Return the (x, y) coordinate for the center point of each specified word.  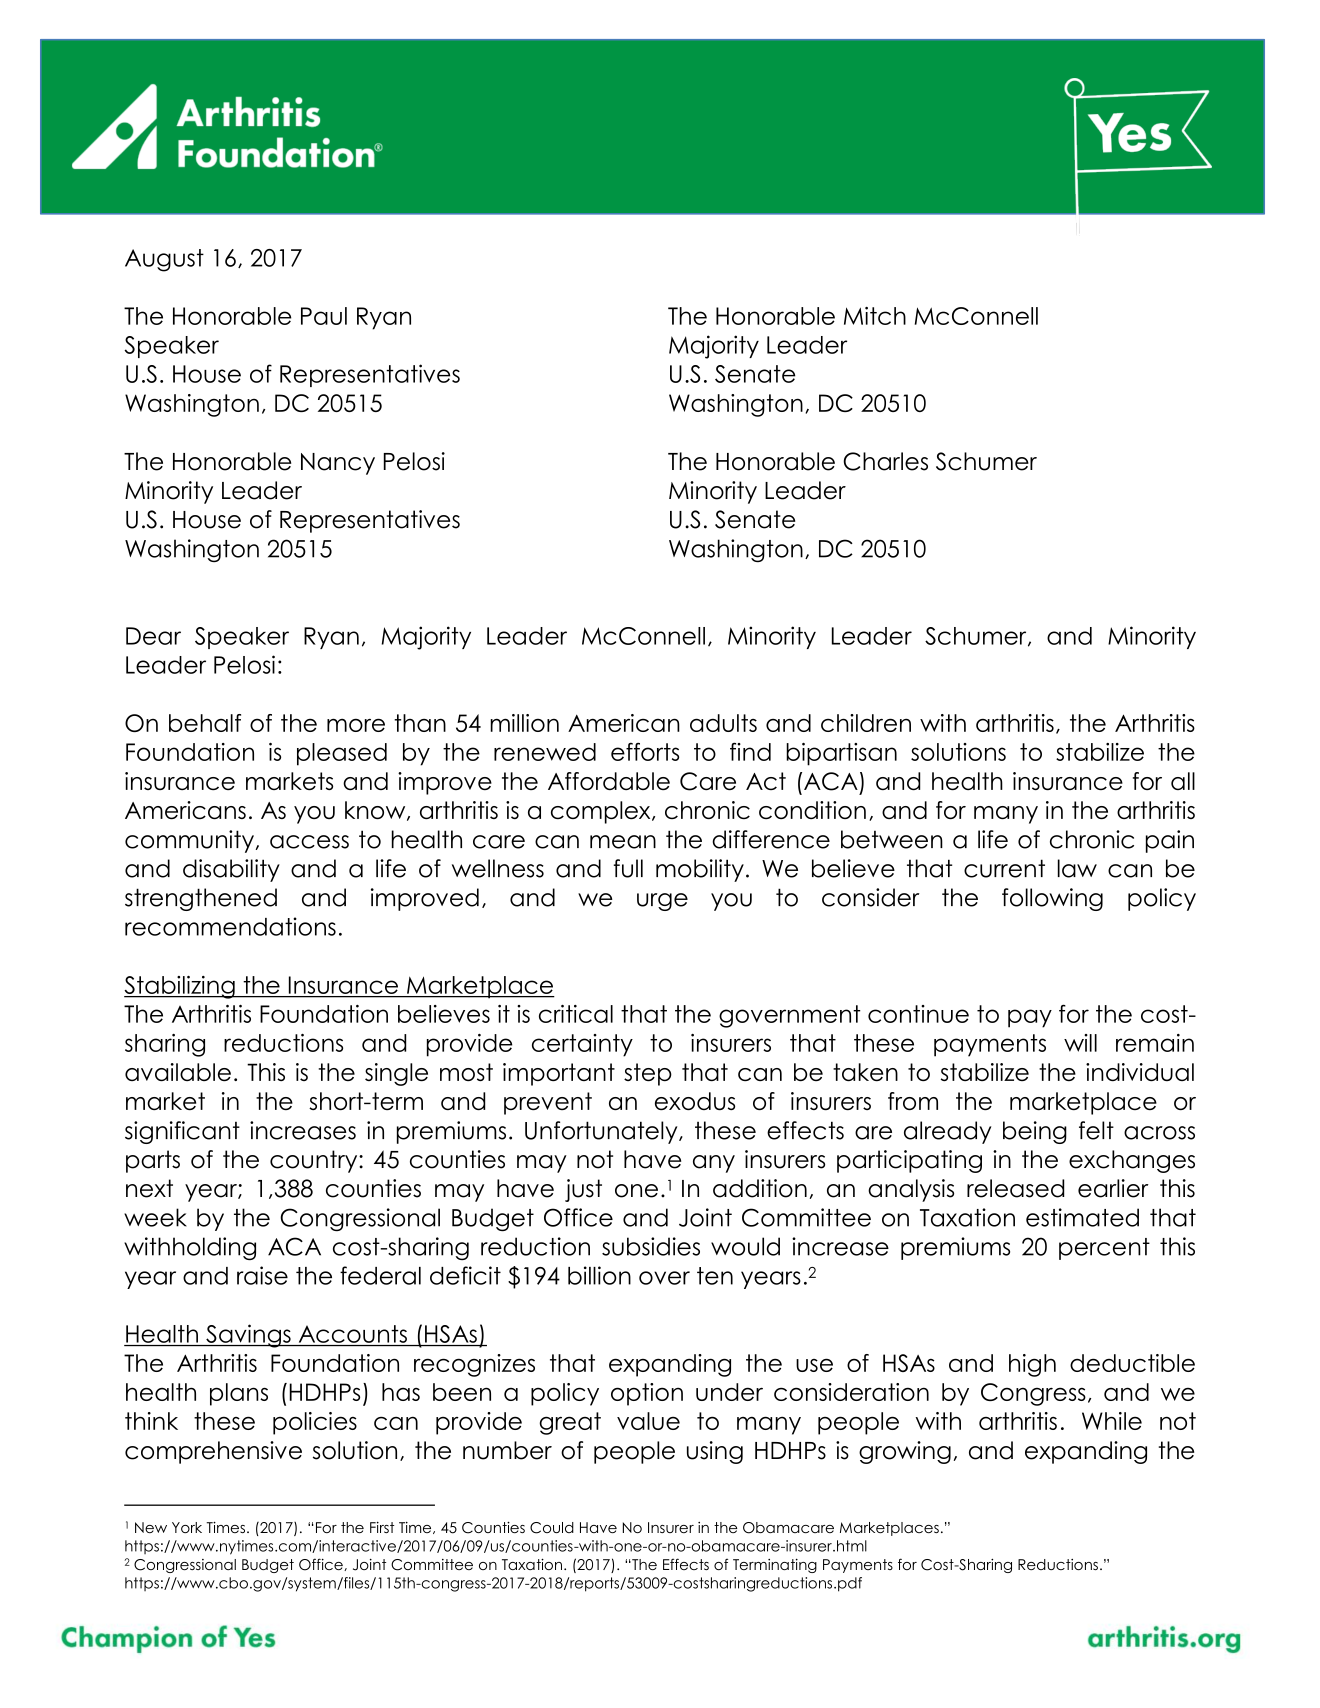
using (715, 1452)
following (1052, 899)
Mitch (875, 316)
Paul (324, 316)
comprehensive (213, 1452)
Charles (885, 461)
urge (662, 902)
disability (231, 870)
